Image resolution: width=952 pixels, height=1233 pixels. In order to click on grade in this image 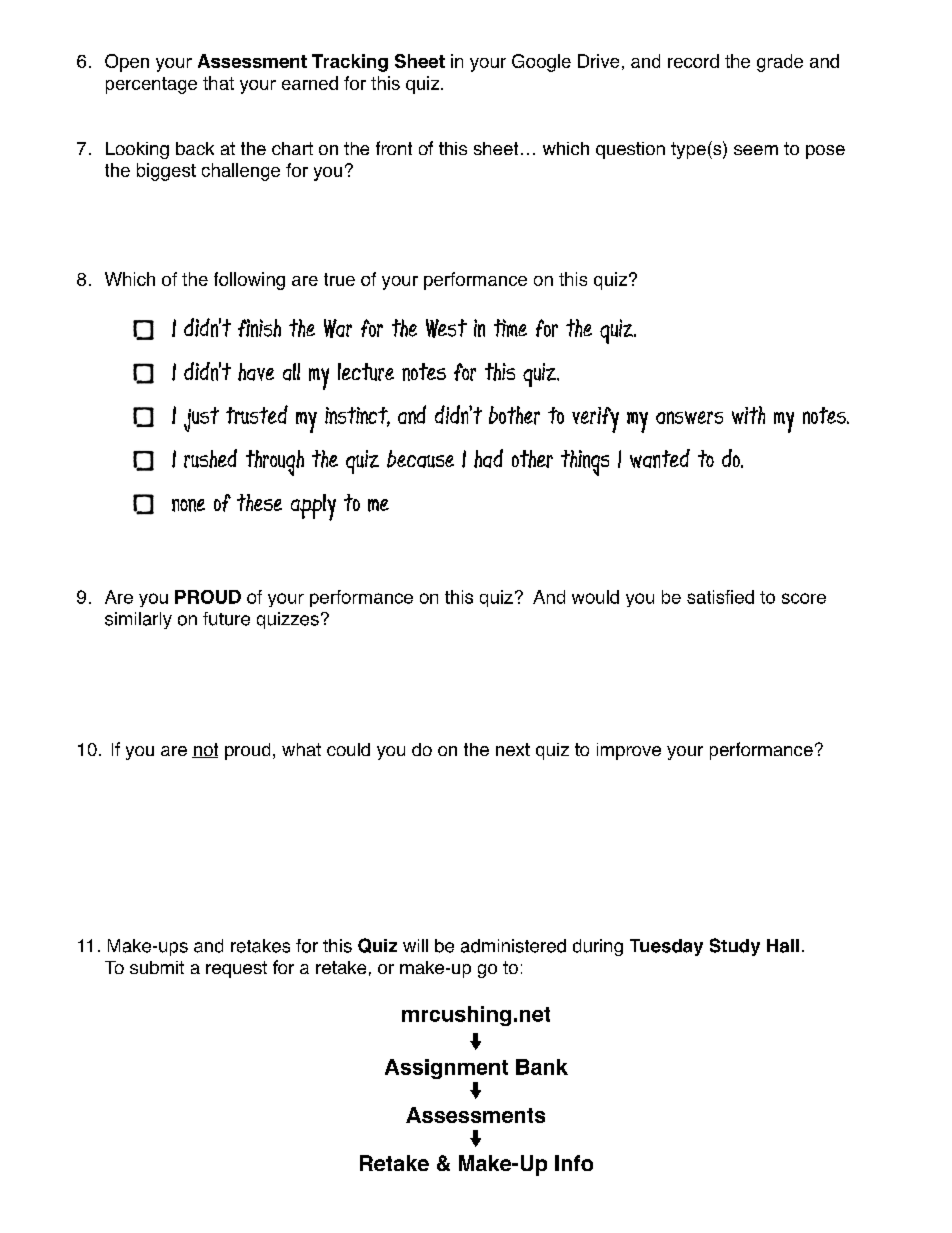, I will do `click(780, 63)`.
